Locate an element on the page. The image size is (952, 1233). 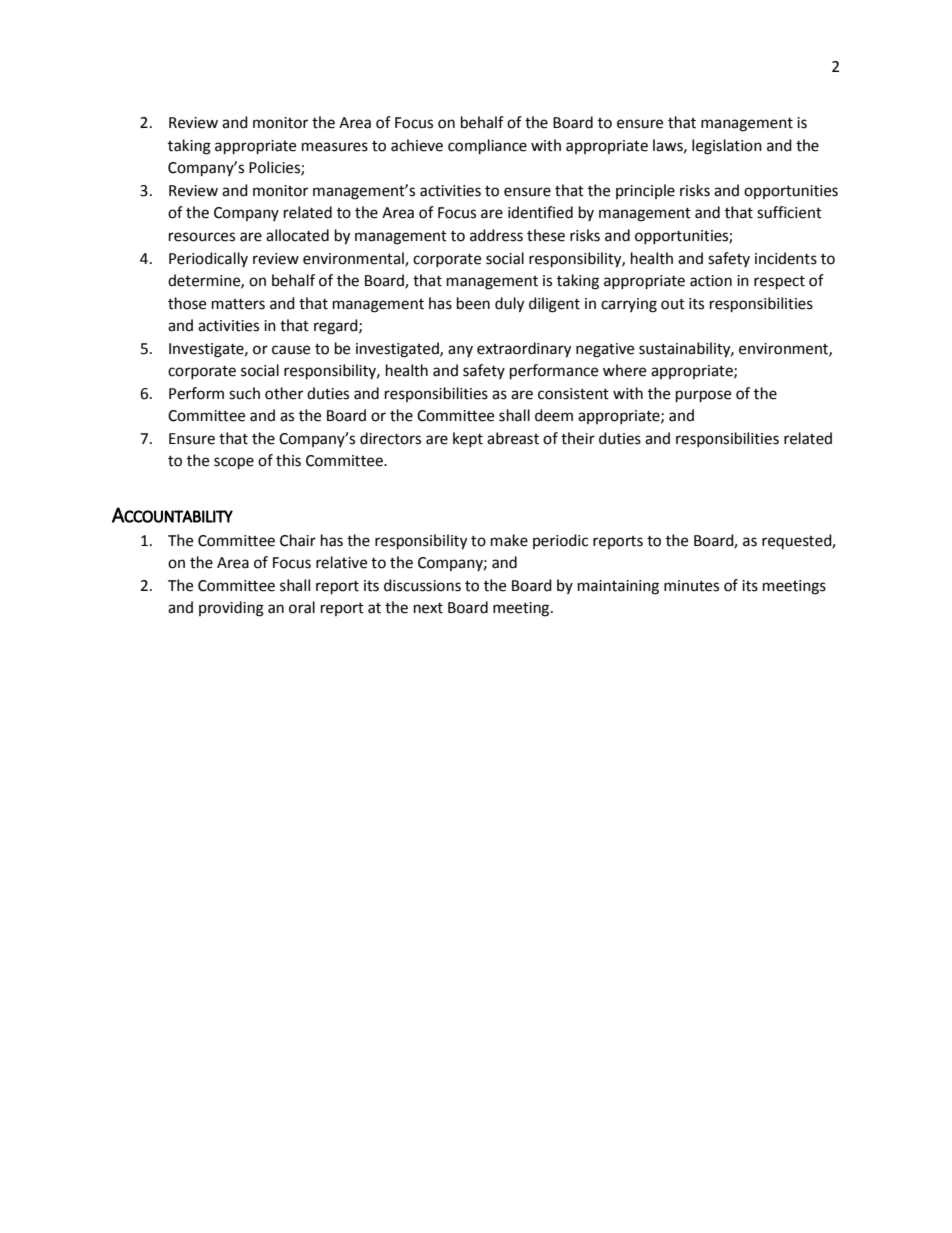
next is located at coordinates (428, 608).
